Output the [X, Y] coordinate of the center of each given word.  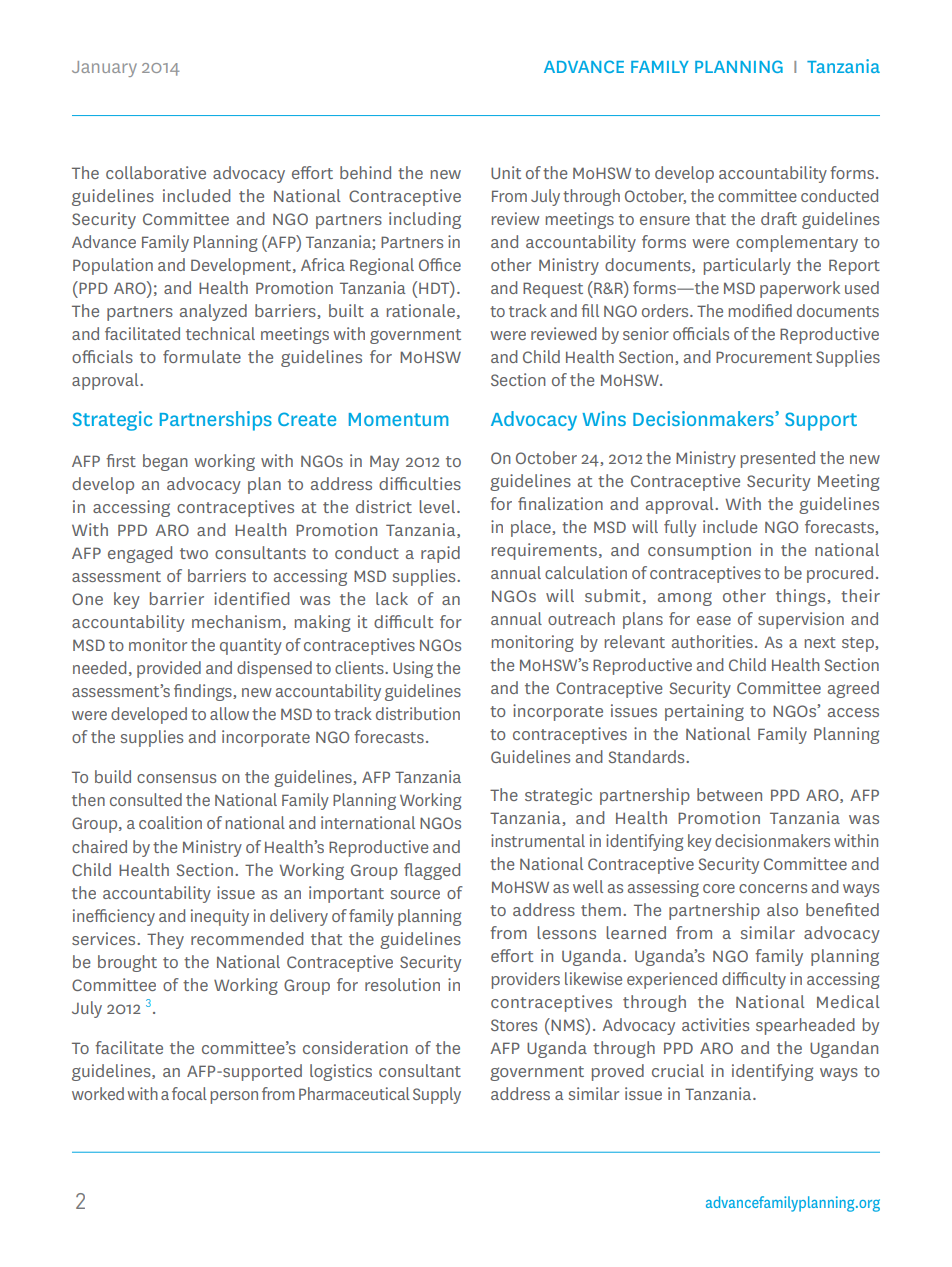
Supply [437, 1095]
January [104, 69]
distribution [418, 713]
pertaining [704, 712]
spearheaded [805, 1026]
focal [189, 1093]
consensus [176, 778]
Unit [506, 172]
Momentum [399, 419]
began [165, 462]
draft [779, 218]
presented [778, 459]
